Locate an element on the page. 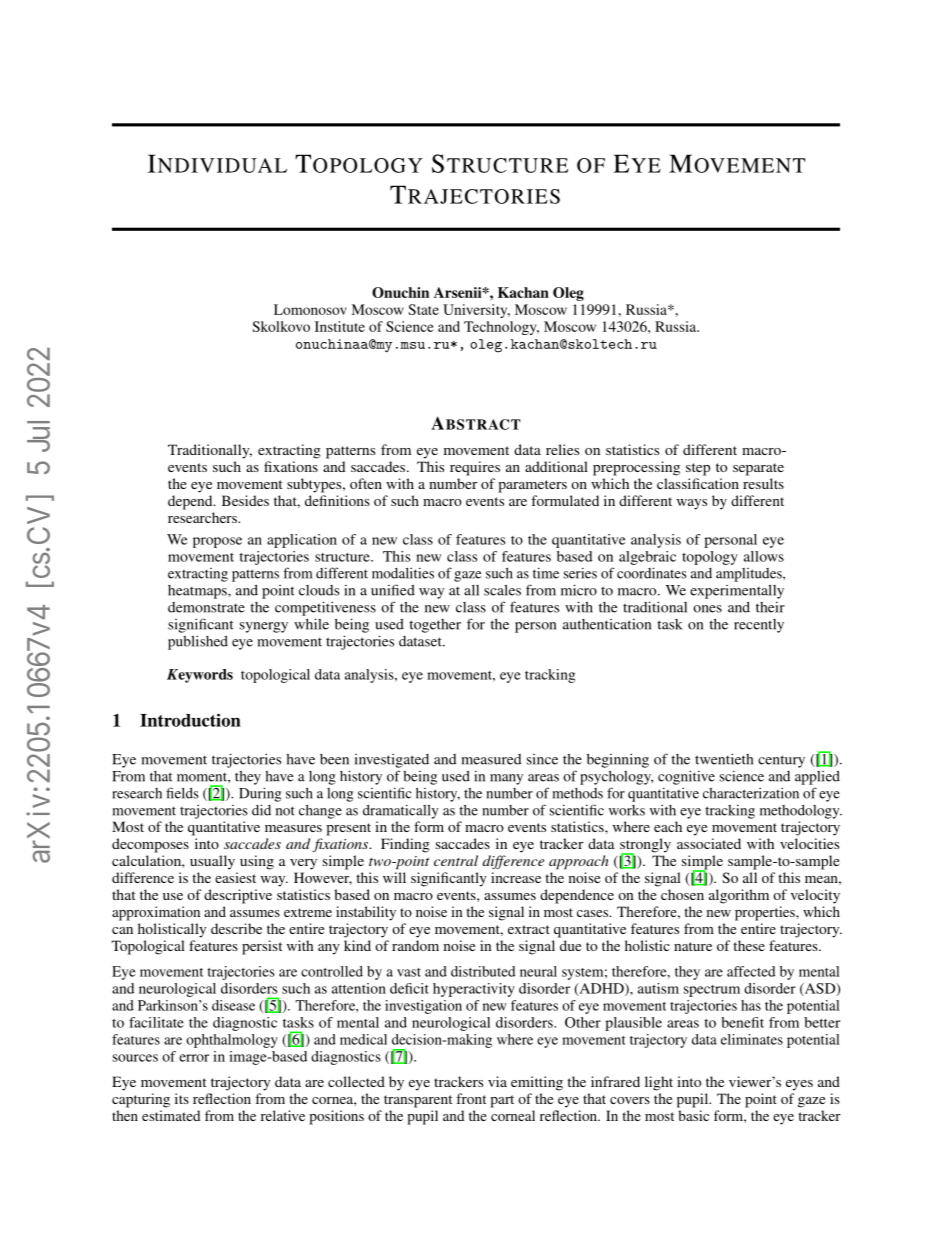 The height and width of the page is (1233, 952). its is located at coordinates (182, 1098).
